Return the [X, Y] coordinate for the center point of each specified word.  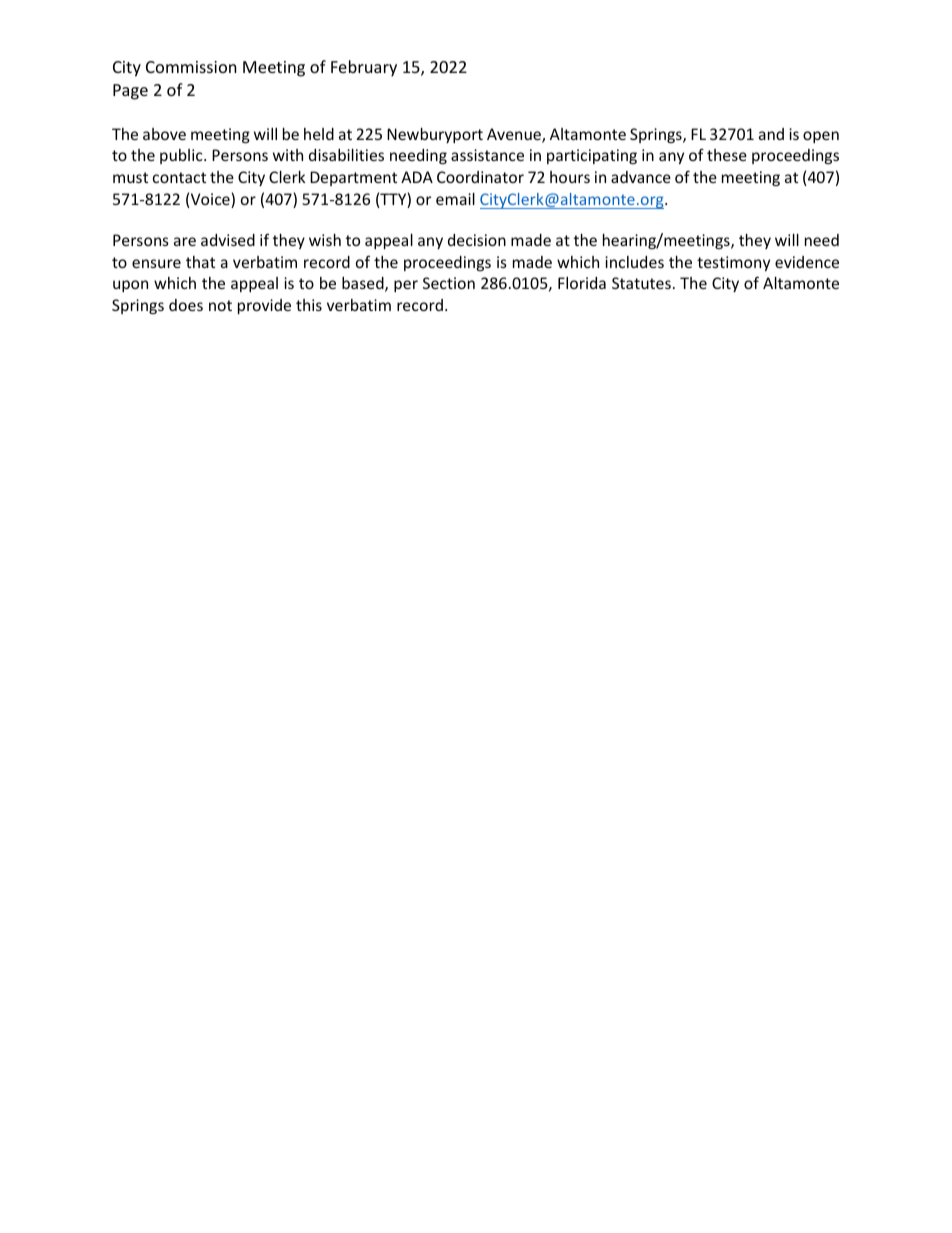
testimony [733, 263]
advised [228, 240]
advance [641, 177]
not [220, 305]
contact [179, 177]
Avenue [515, 135]
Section [449, 283]
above [164, 134]
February [364, 68]
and [771, 134]
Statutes [641, 283]
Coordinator [480, 177]
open [821, 137]
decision [477, 240]
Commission [191, 67]
